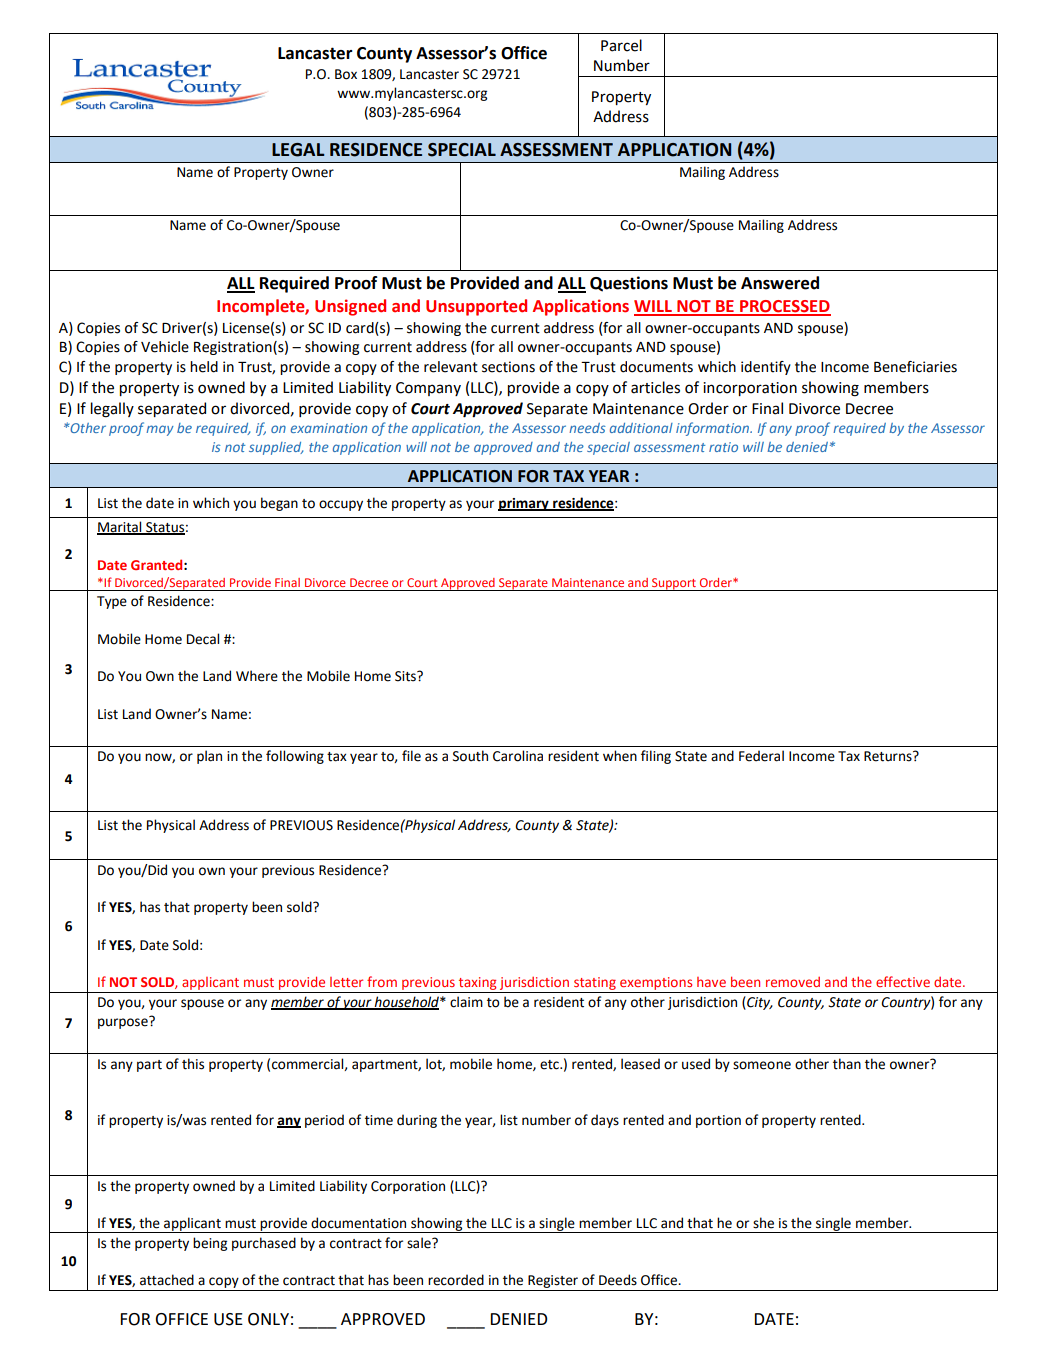 This screenshot has width=1047, height=1355. Describe the element at coordinates (553, 1283) in the screenshot. I see `Register` at that location.
